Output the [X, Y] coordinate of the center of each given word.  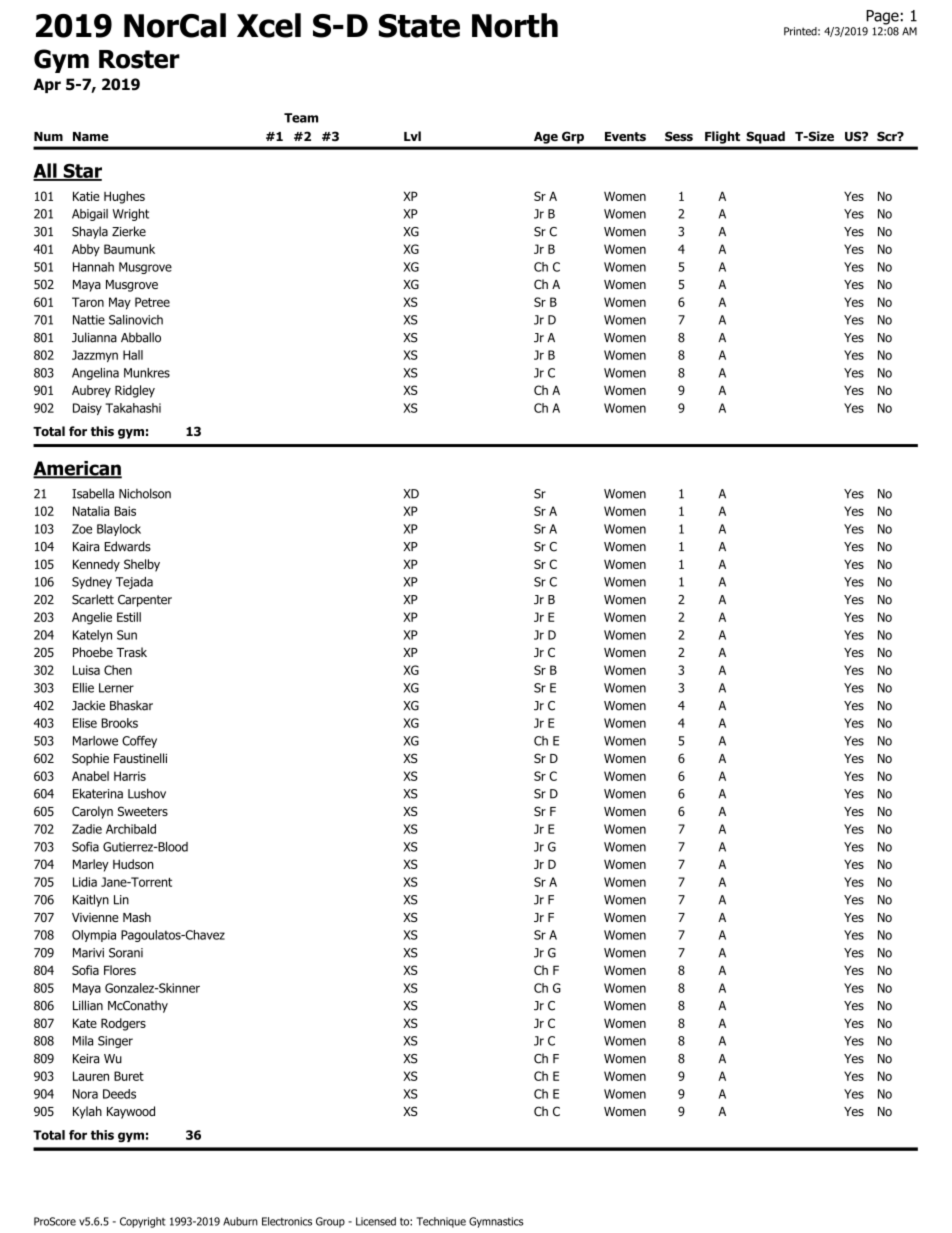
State [419, 26]
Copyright [143, 1222]
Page [882, 17]
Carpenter [145, 601]
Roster [139, 59]
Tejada [134, 583]
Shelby [142, 565]
